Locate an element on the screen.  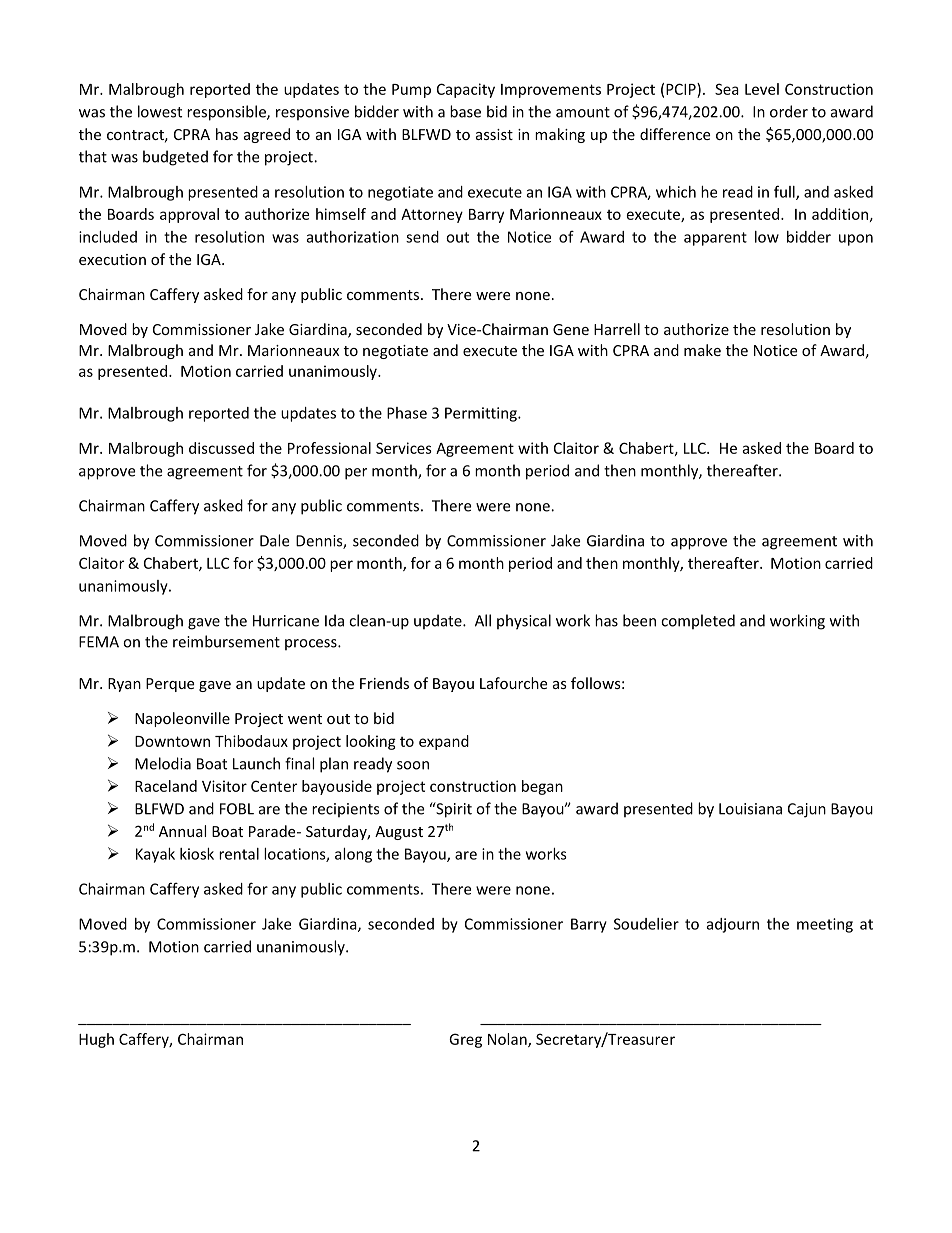
Visitor is located at coordinates (224, 786).
